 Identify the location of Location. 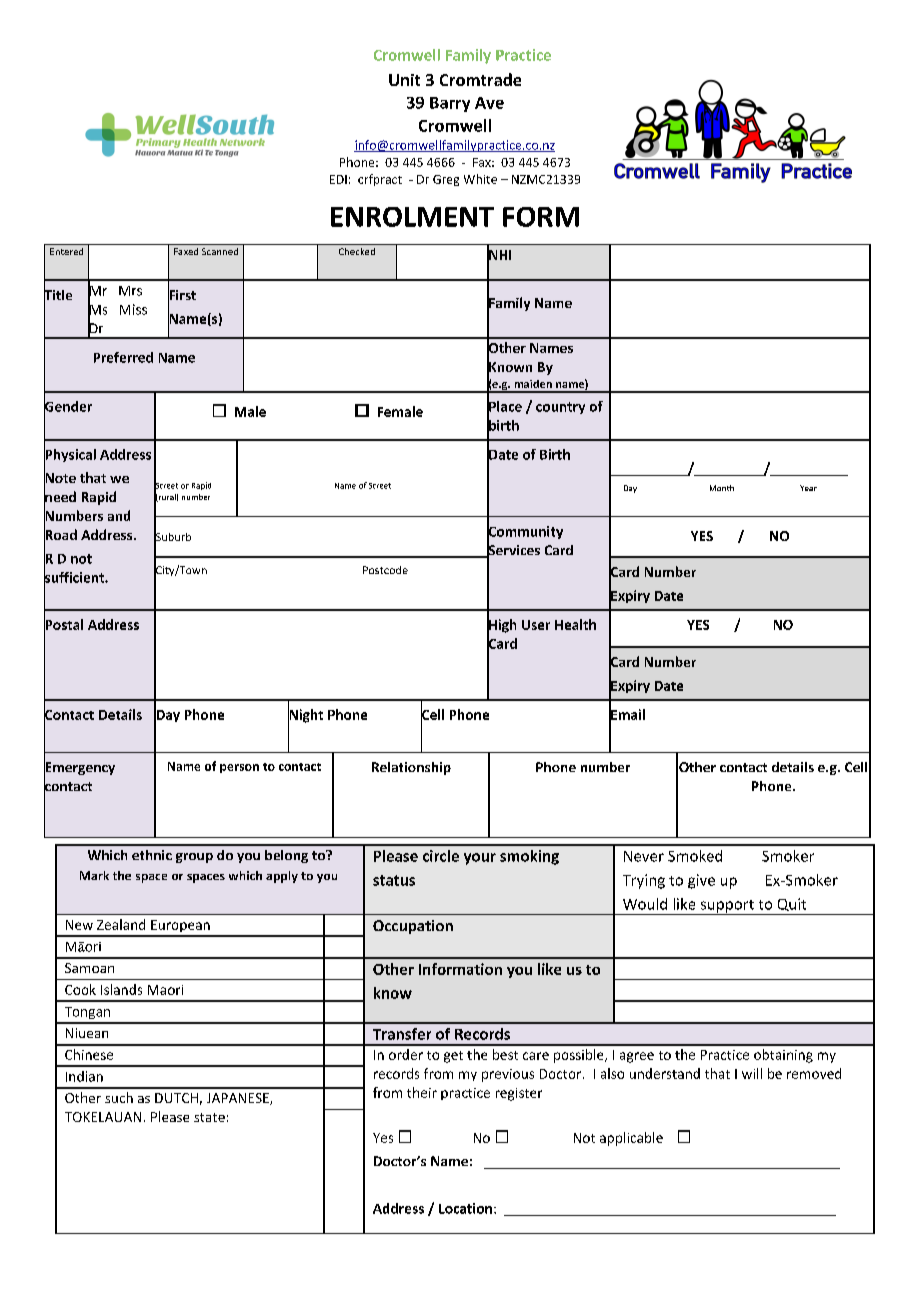
(465, 1208).
